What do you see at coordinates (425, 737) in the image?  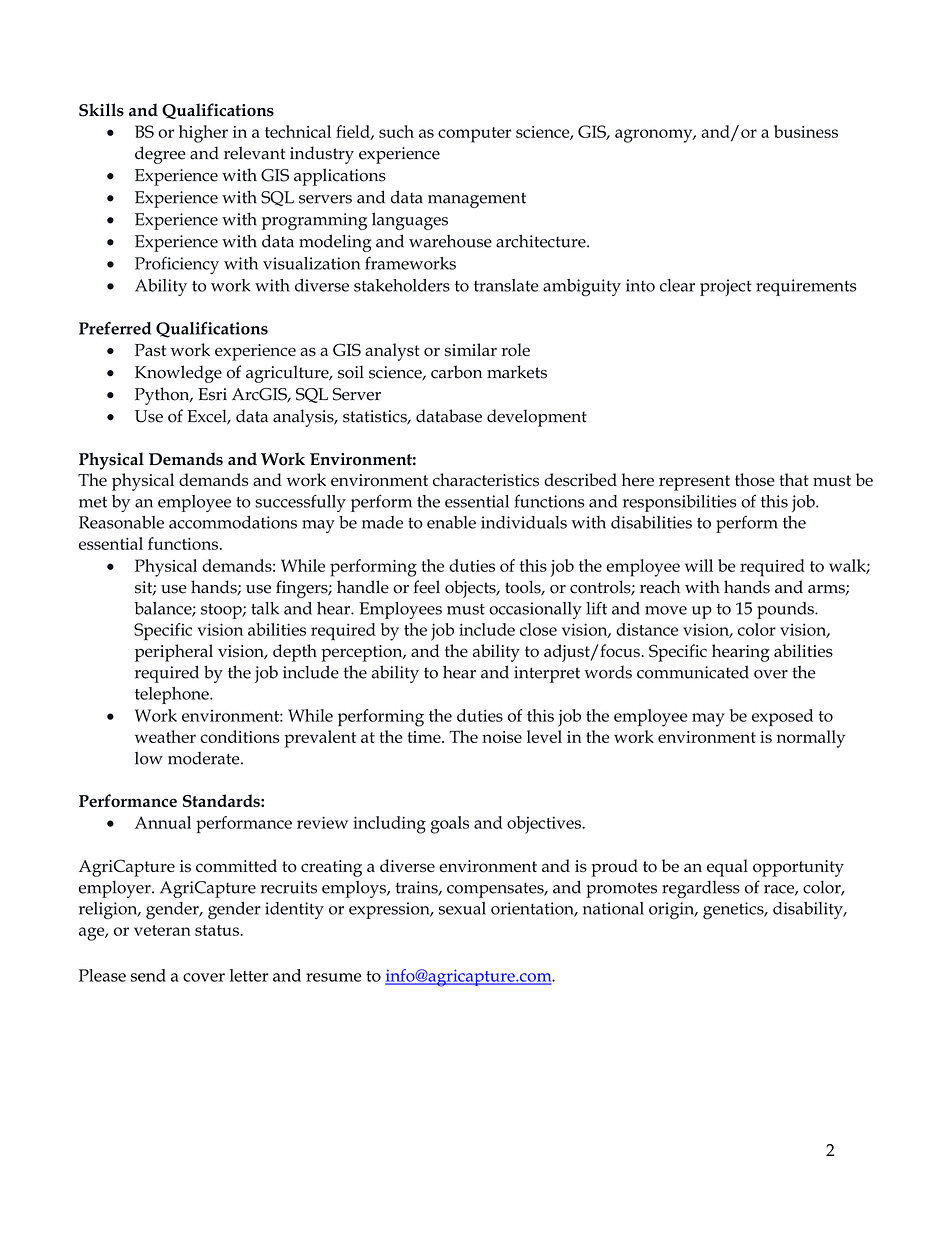 I see `time` at bounding box center [425, 737].
